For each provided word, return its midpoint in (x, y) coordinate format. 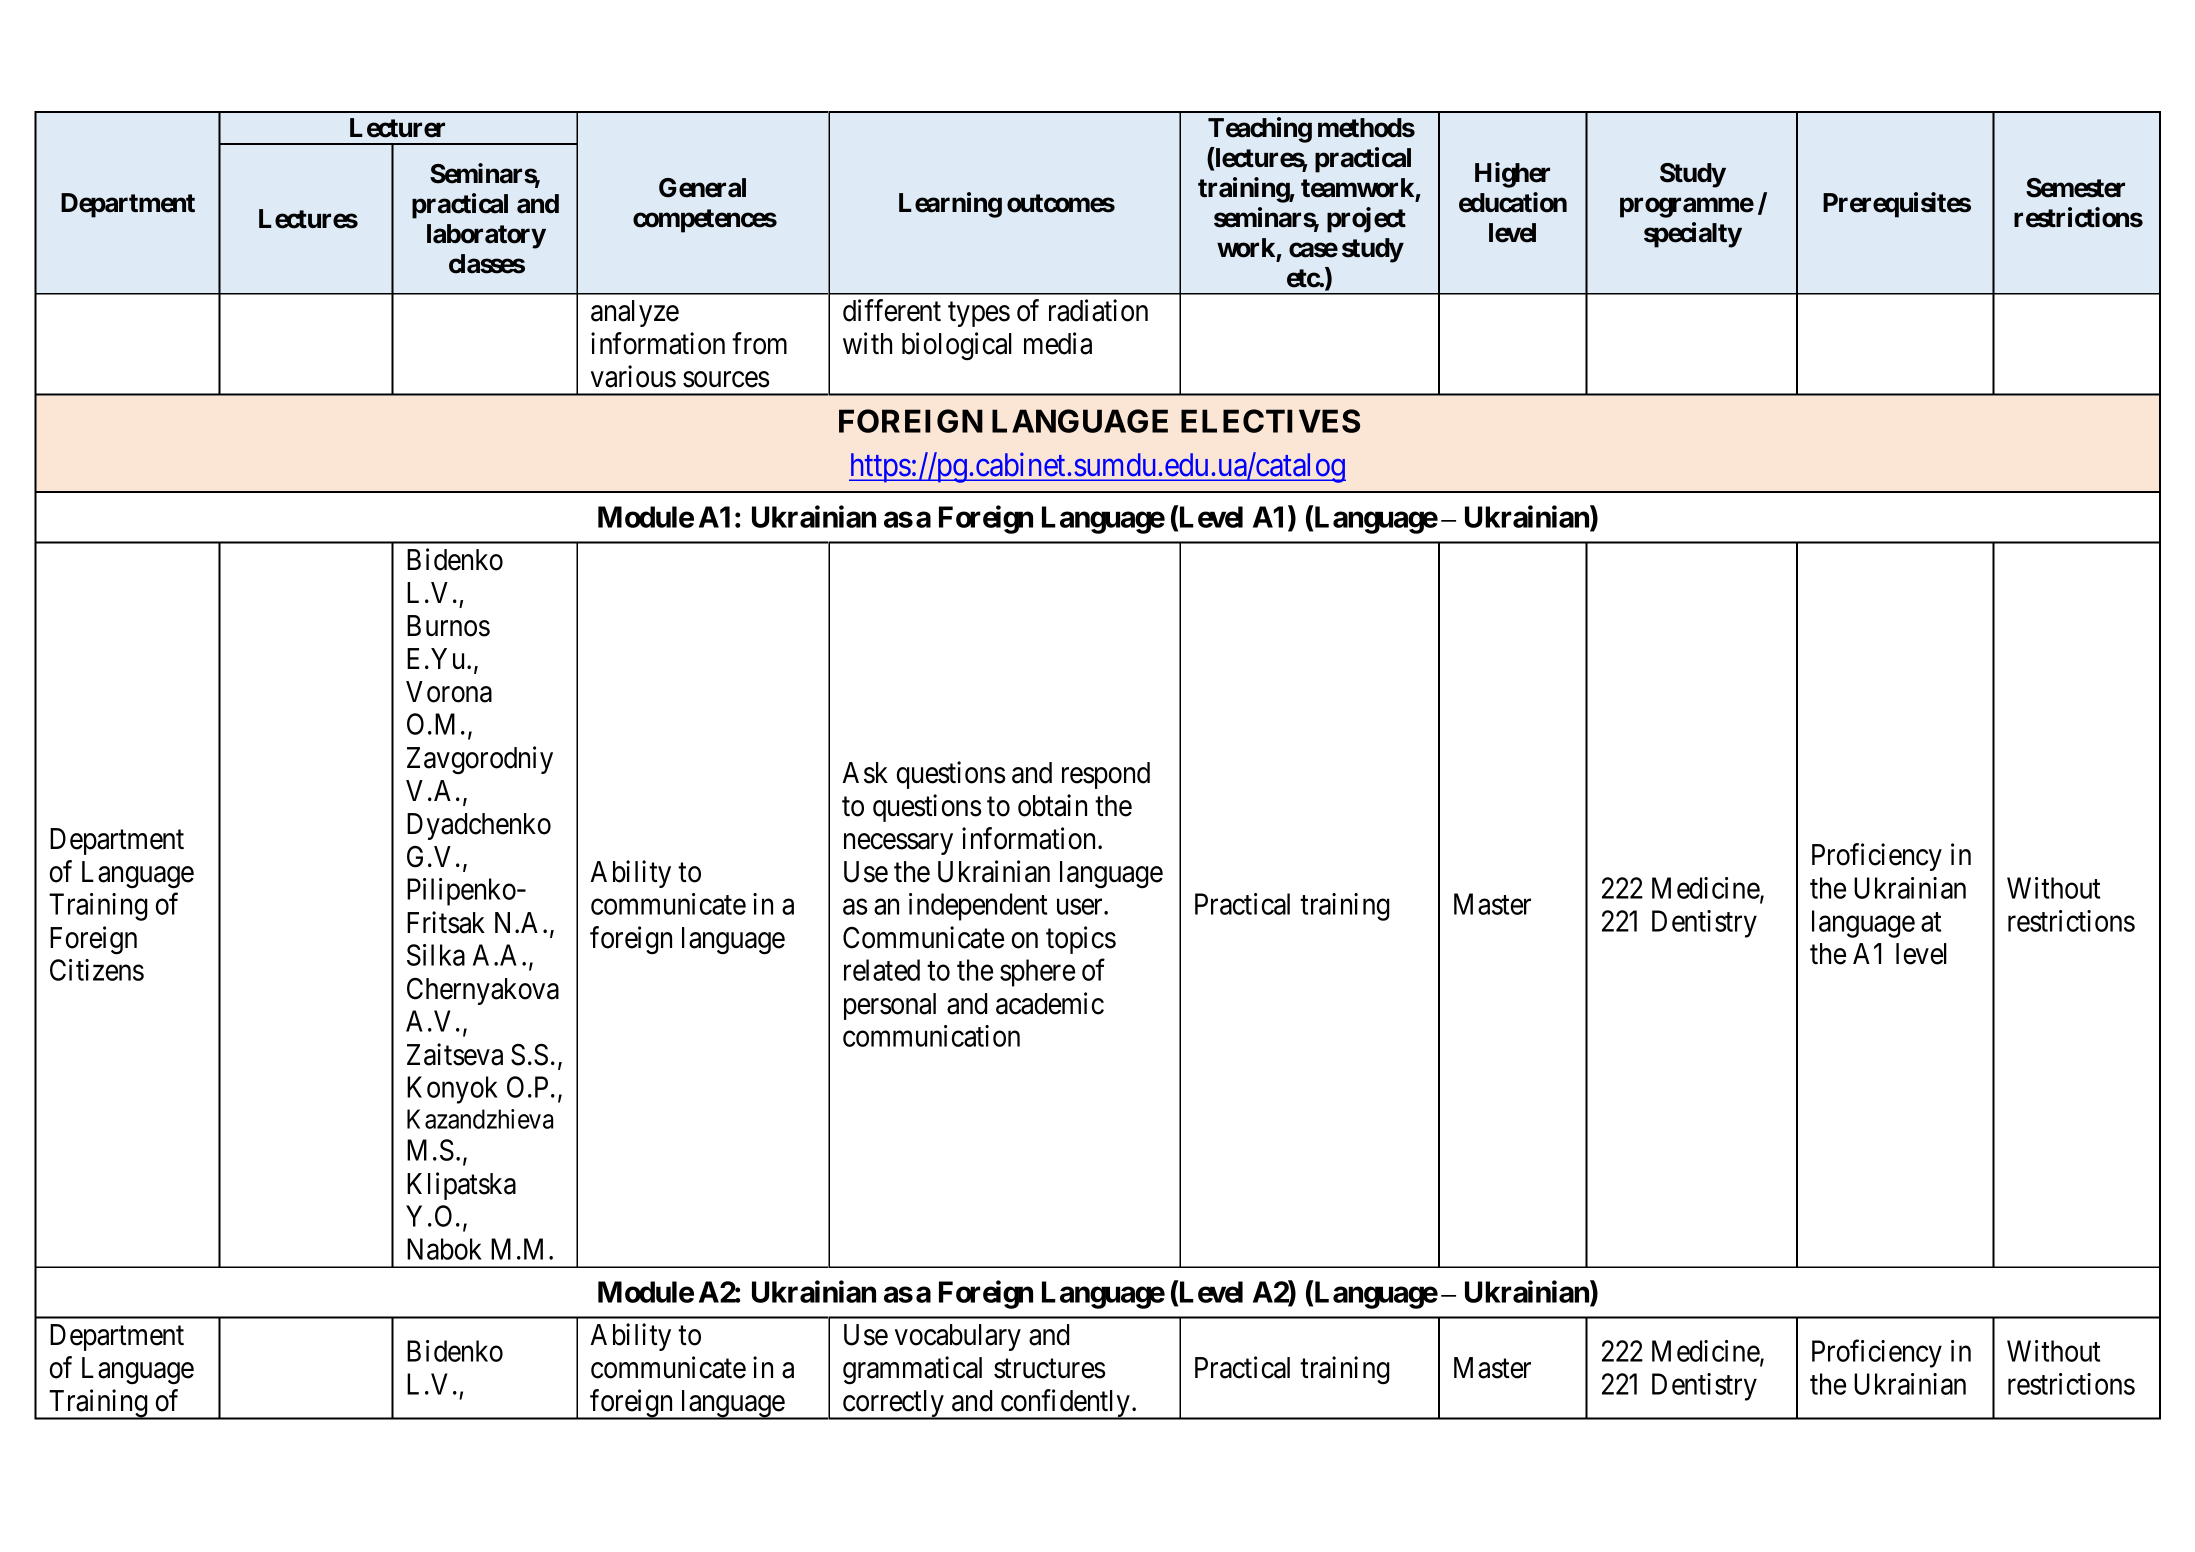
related (882, 970)
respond (1106, 775)
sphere (1037, 973)
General (702, 188)
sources (726, 380)
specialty (1693, 235)
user (1081, 907)
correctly (893, 1405)
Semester (2075, 188)
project (1366, 220)
